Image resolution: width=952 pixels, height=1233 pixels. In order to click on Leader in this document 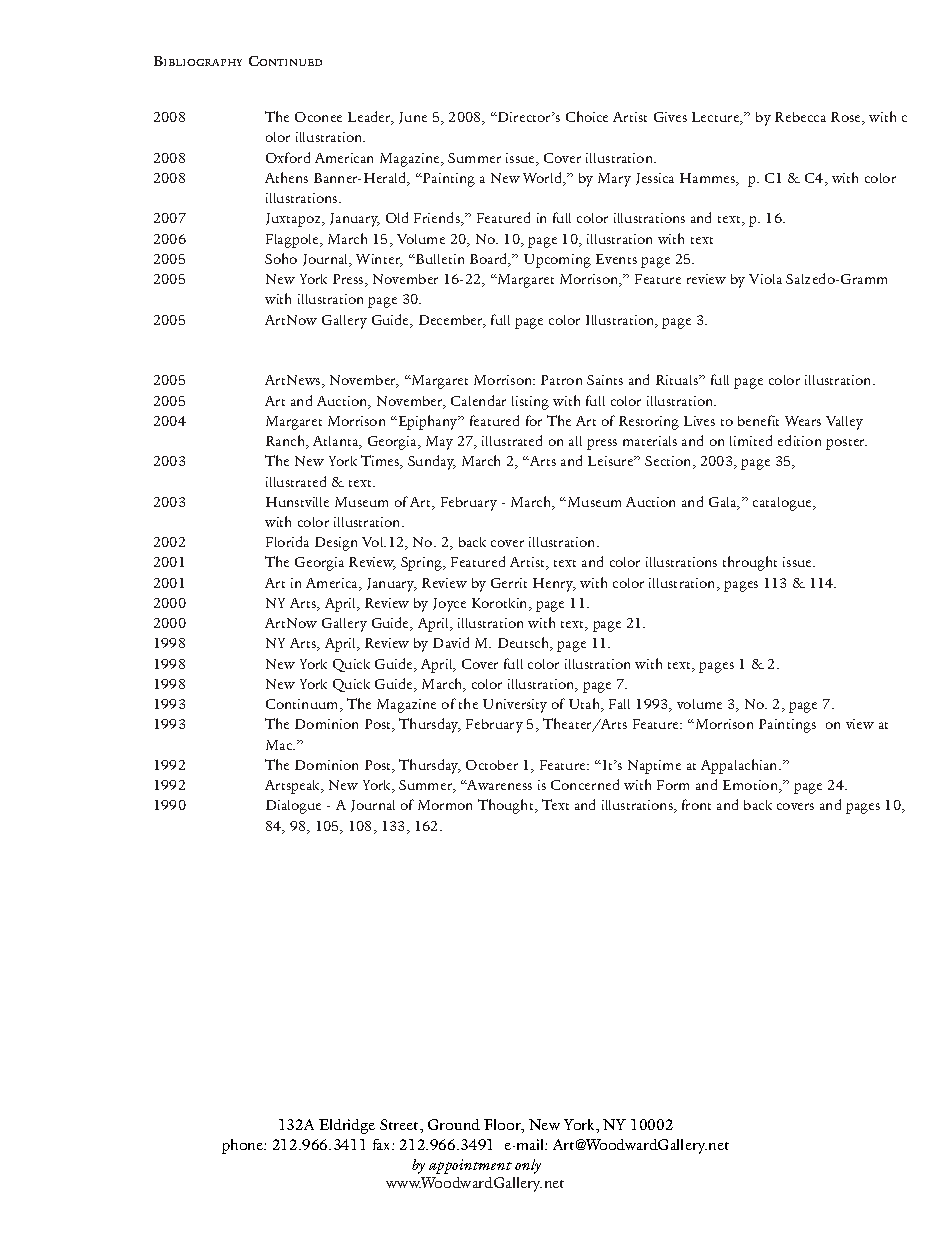, I will do `click(370, 118)`.
